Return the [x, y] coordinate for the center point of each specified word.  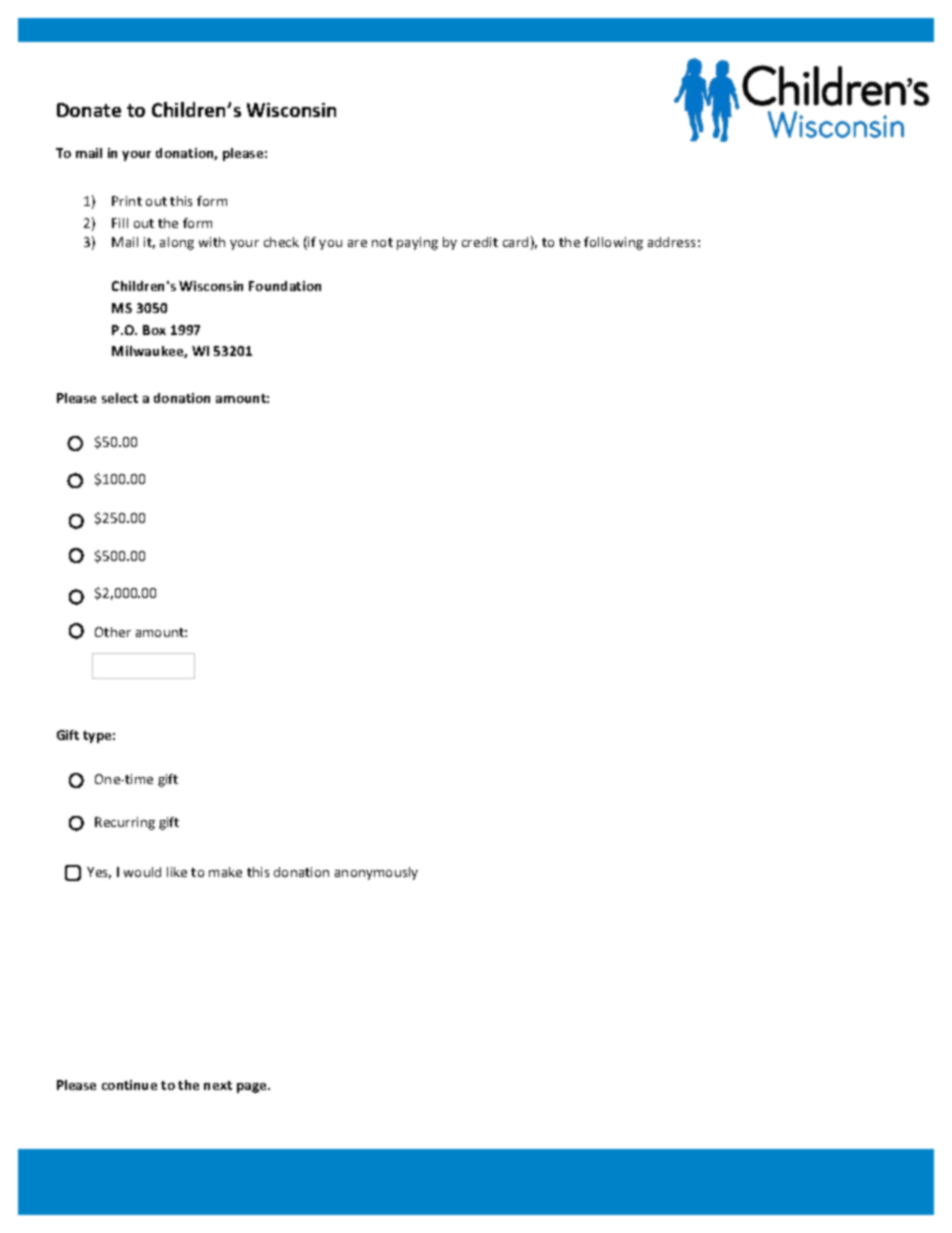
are [357, 243]
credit [480, 242]
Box [154, 330]
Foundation [285, 286]
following [613, 243]
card [515, 242]
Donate [89, 110]
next [218, 1085]
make [225, 872]
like [177, 872]
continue [129, 1085]
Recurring [125, 823]
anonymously [376, 873]
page [253, 1088]
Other [113, 632]
